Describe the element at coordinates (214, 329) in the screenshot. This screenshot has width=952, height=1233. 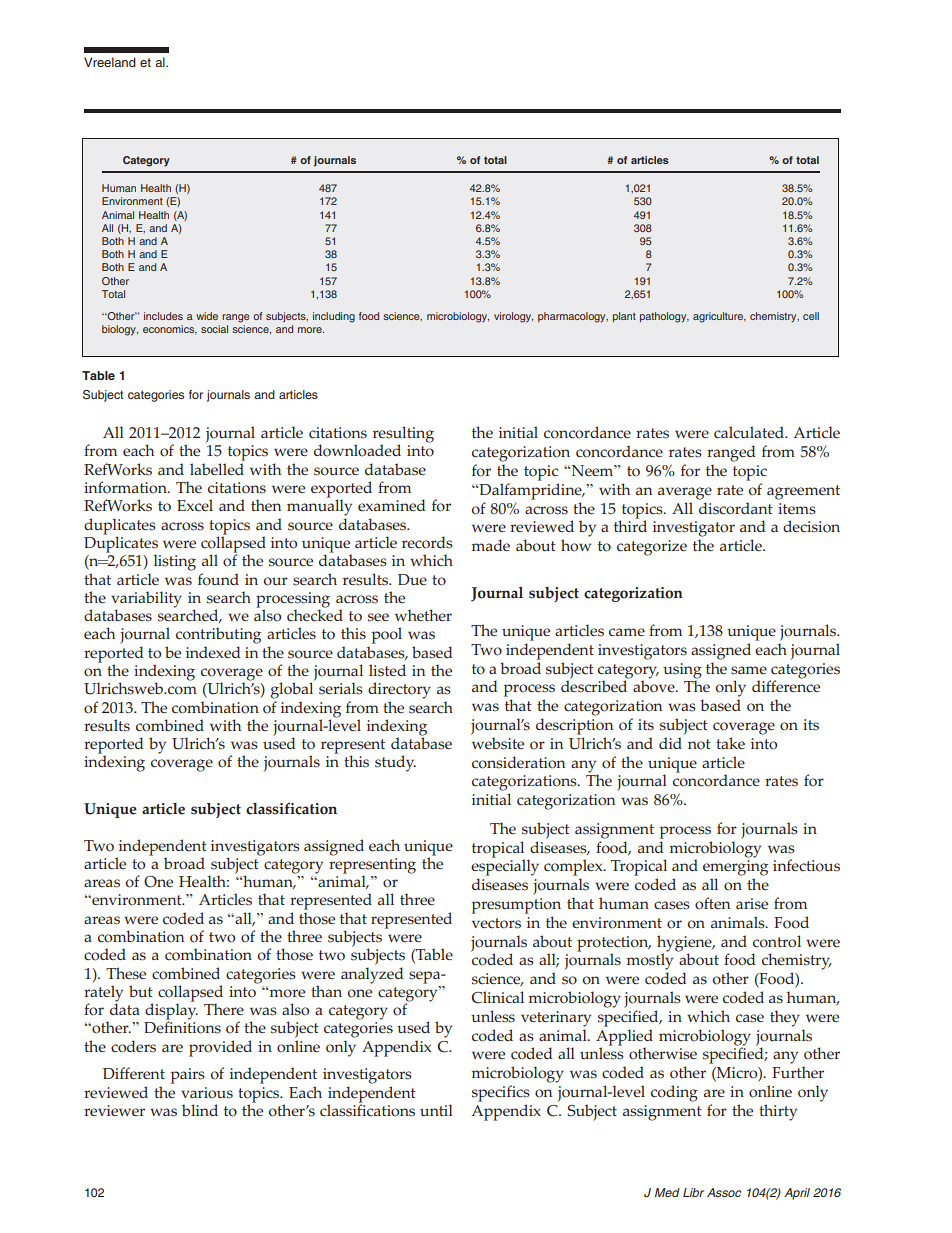
I see `social` at that location.
